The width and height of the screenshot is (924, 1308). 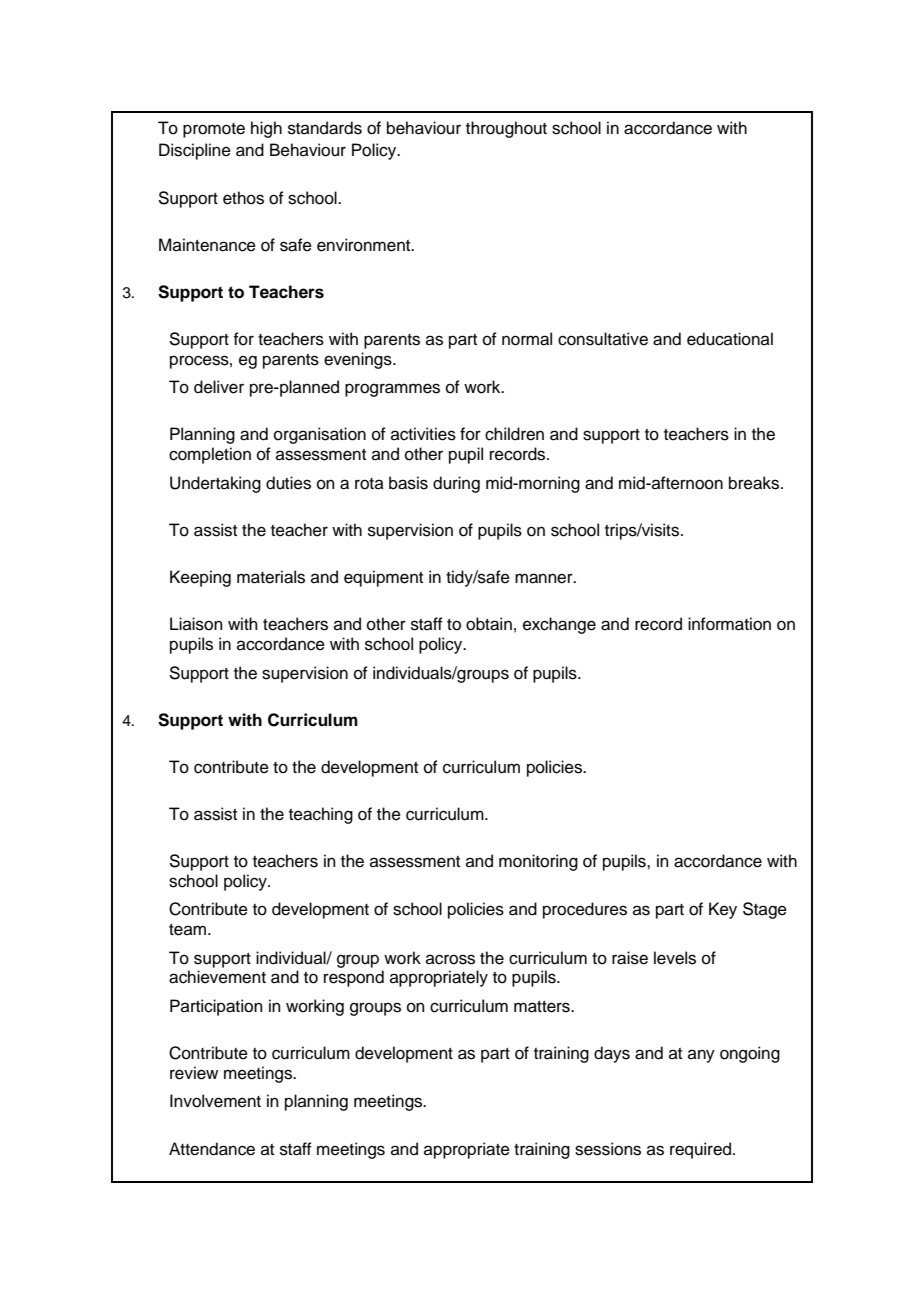 What do you see at coordinates (288, 483) in the screenshot?
I see `duties` at bounding box center [288, 483].
